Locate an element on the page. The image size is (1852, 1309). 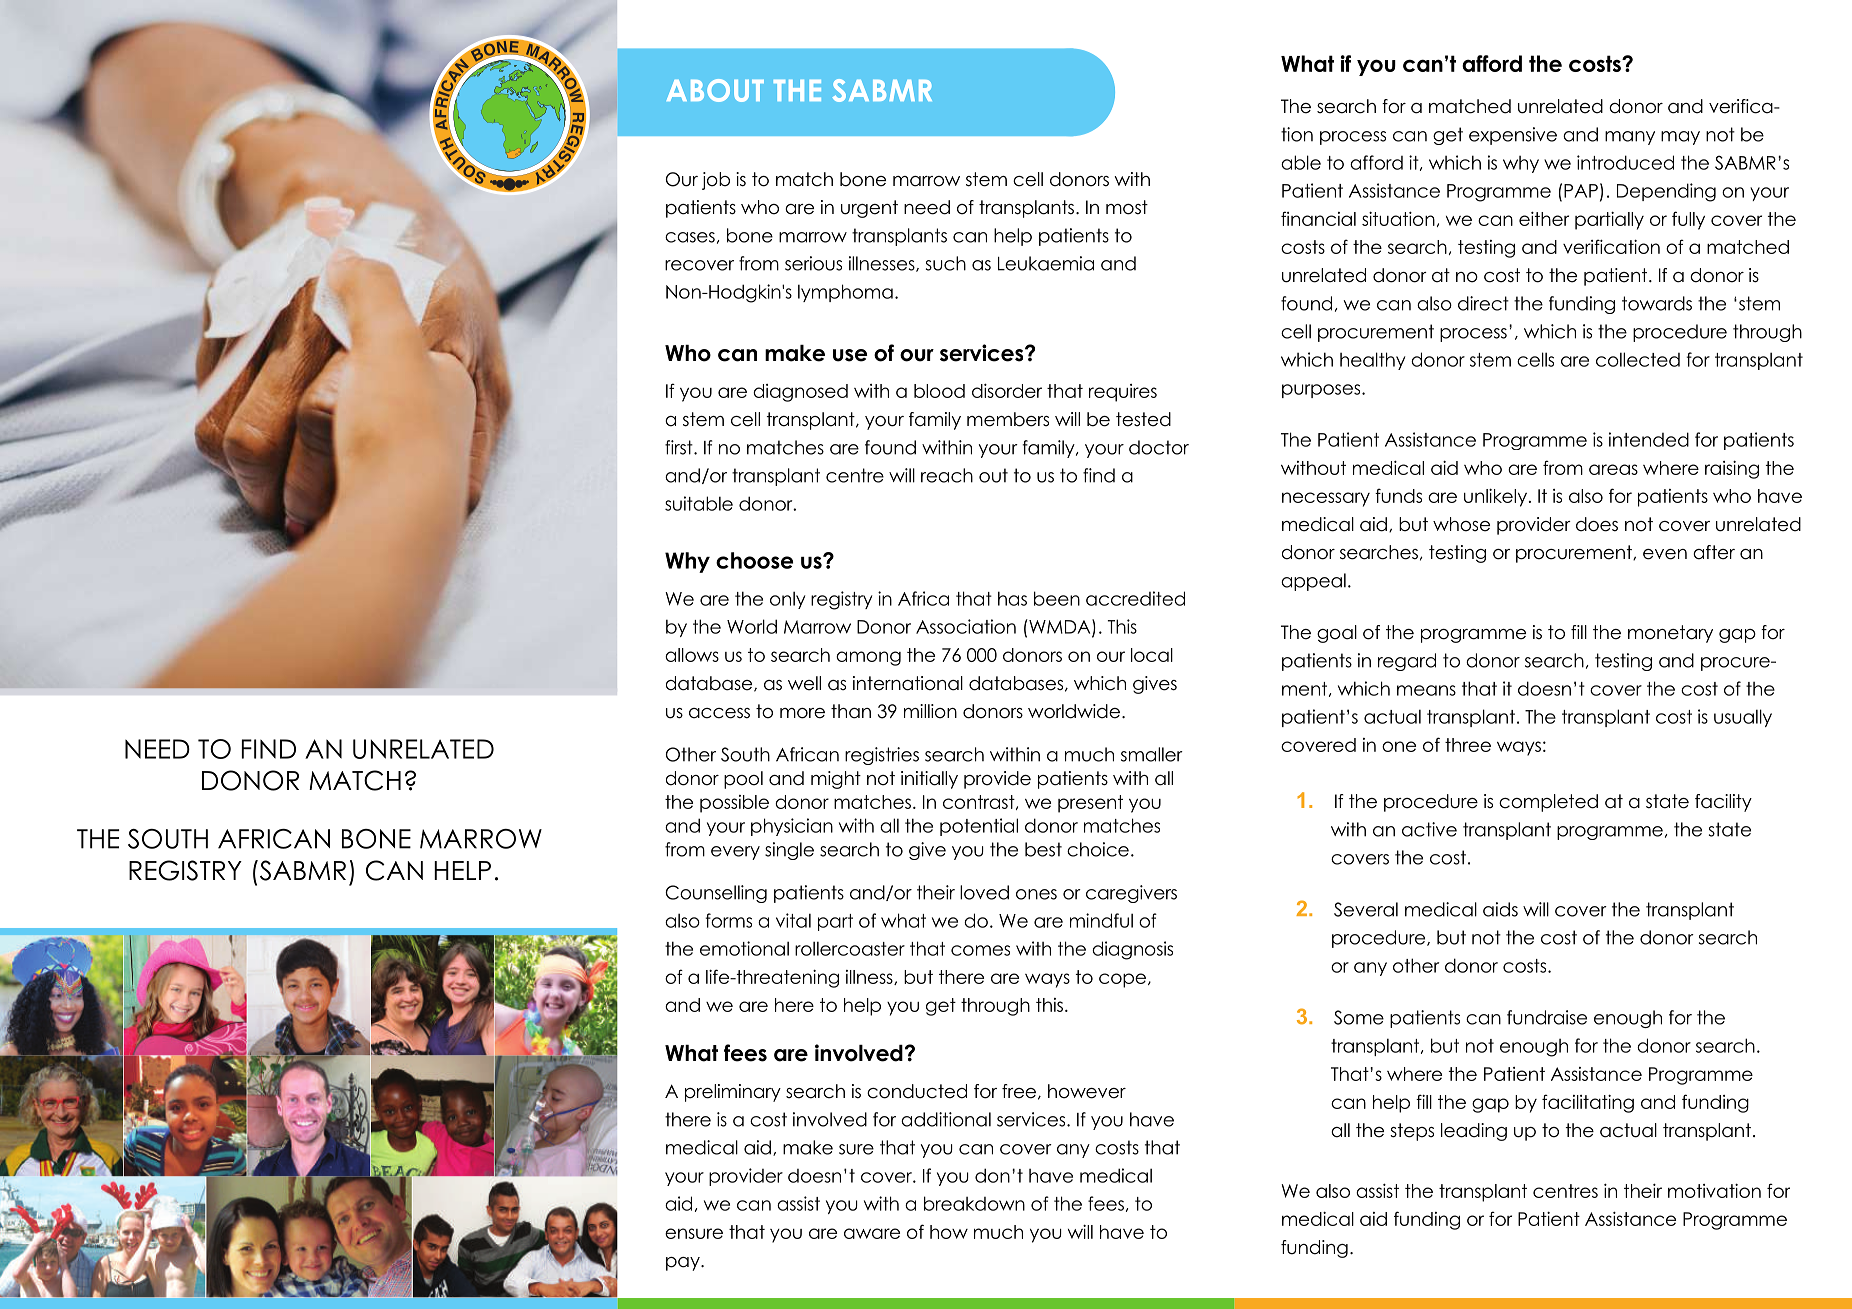
many is located at coordinates (1630, 138).
